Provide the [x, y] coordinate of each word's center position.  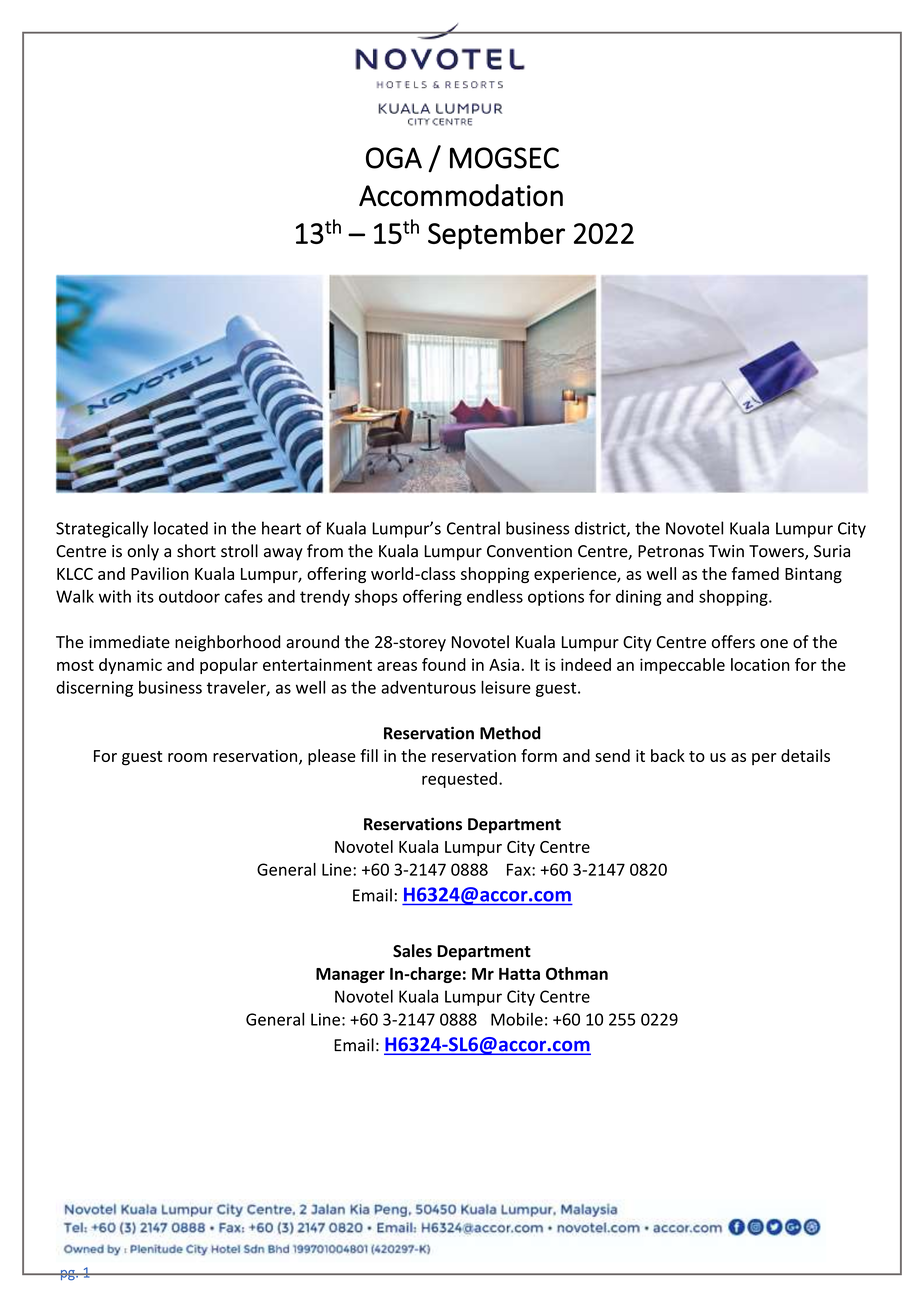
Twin [726, 551]
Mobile [517, 1019]
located [181, 528]
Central [473, 528]
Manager [350, 975]
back [668, 755]
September [496, 236]
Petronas [671, 551]
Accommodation [461, 195]
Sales [412, 951]
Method [510, 733]
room [187, 757]
